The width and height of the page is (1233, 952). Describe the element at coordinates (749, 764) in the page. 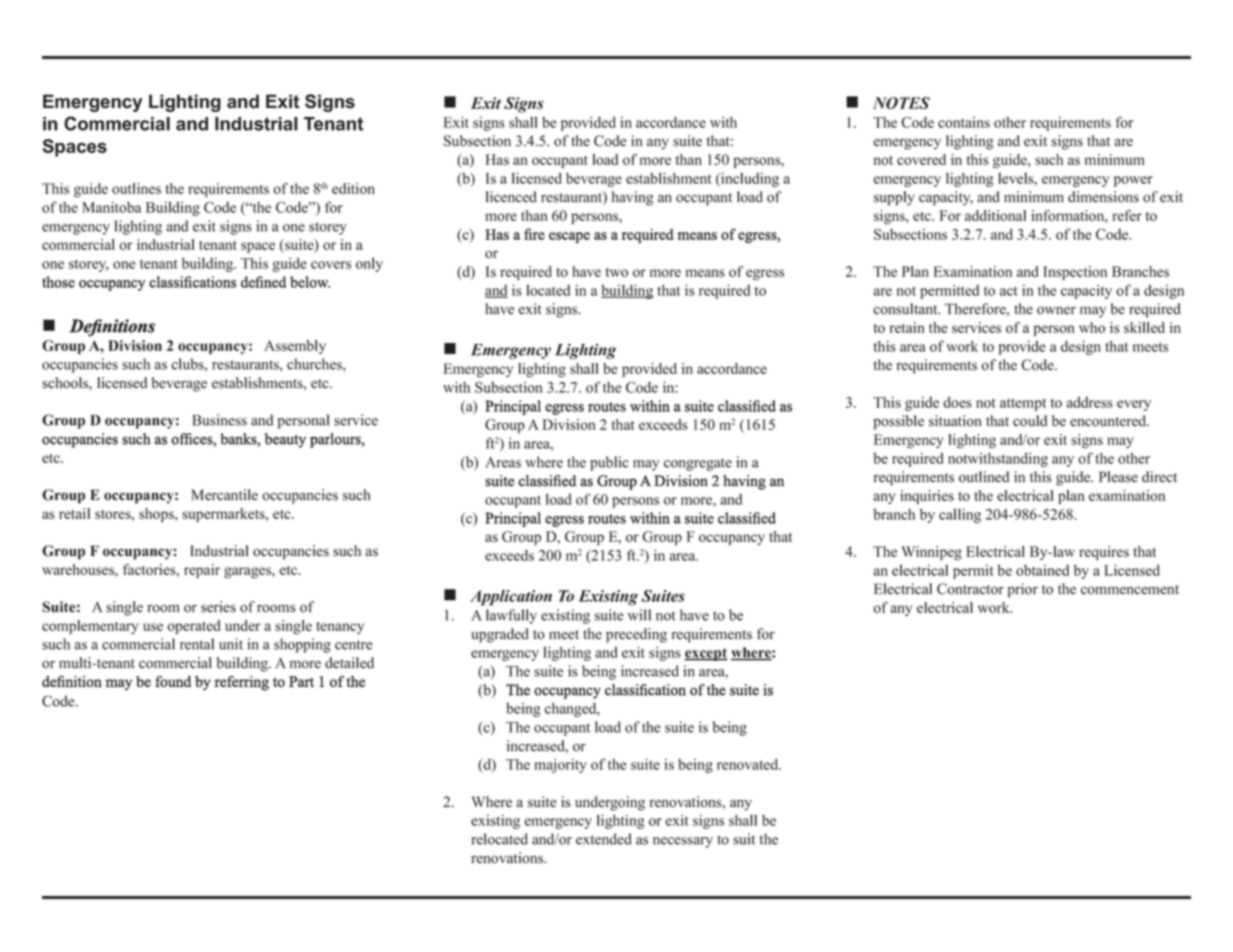

I see `renovated` at that location.
